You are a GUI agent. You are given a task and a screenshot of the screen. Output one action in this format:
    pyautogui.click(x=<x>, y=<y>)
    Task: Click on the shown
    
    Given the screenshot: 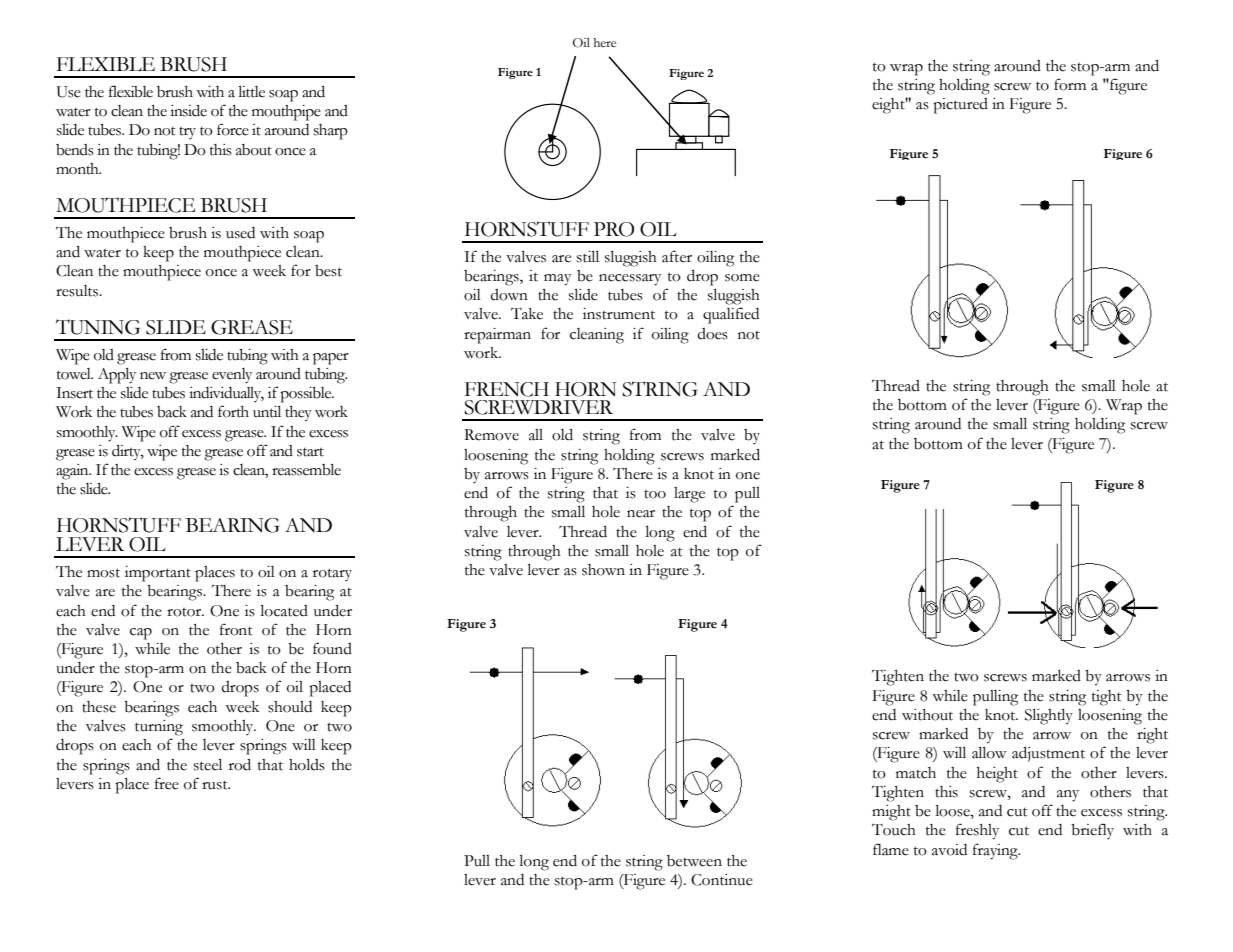 What is the action you would take?
    pyautogui.click(x=603, y=570)
